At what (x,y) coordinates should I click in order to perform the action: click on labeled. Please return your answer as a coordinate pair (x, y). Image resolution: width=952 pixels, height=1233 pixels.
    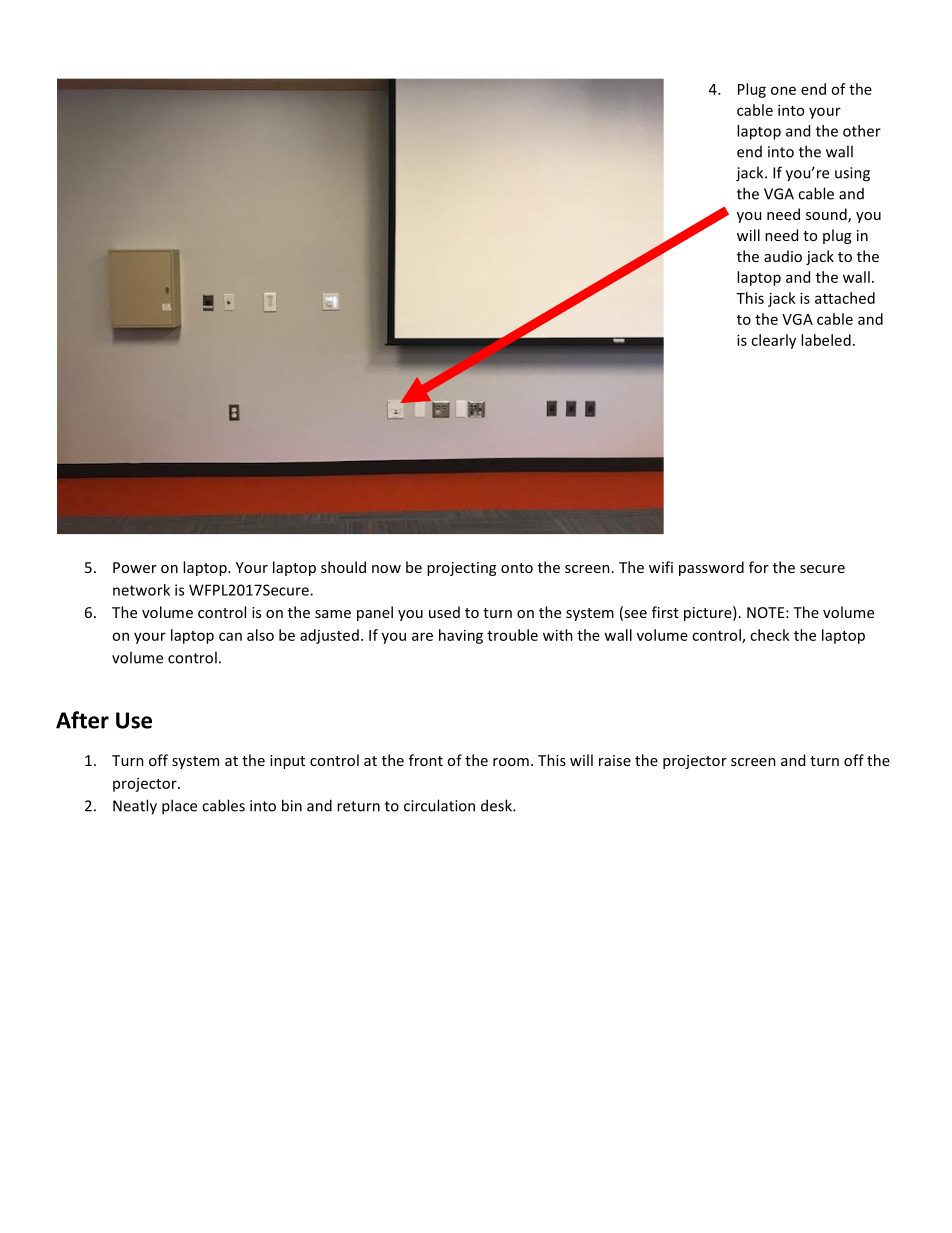
    Looking at the image, I should click on (826, 340).
